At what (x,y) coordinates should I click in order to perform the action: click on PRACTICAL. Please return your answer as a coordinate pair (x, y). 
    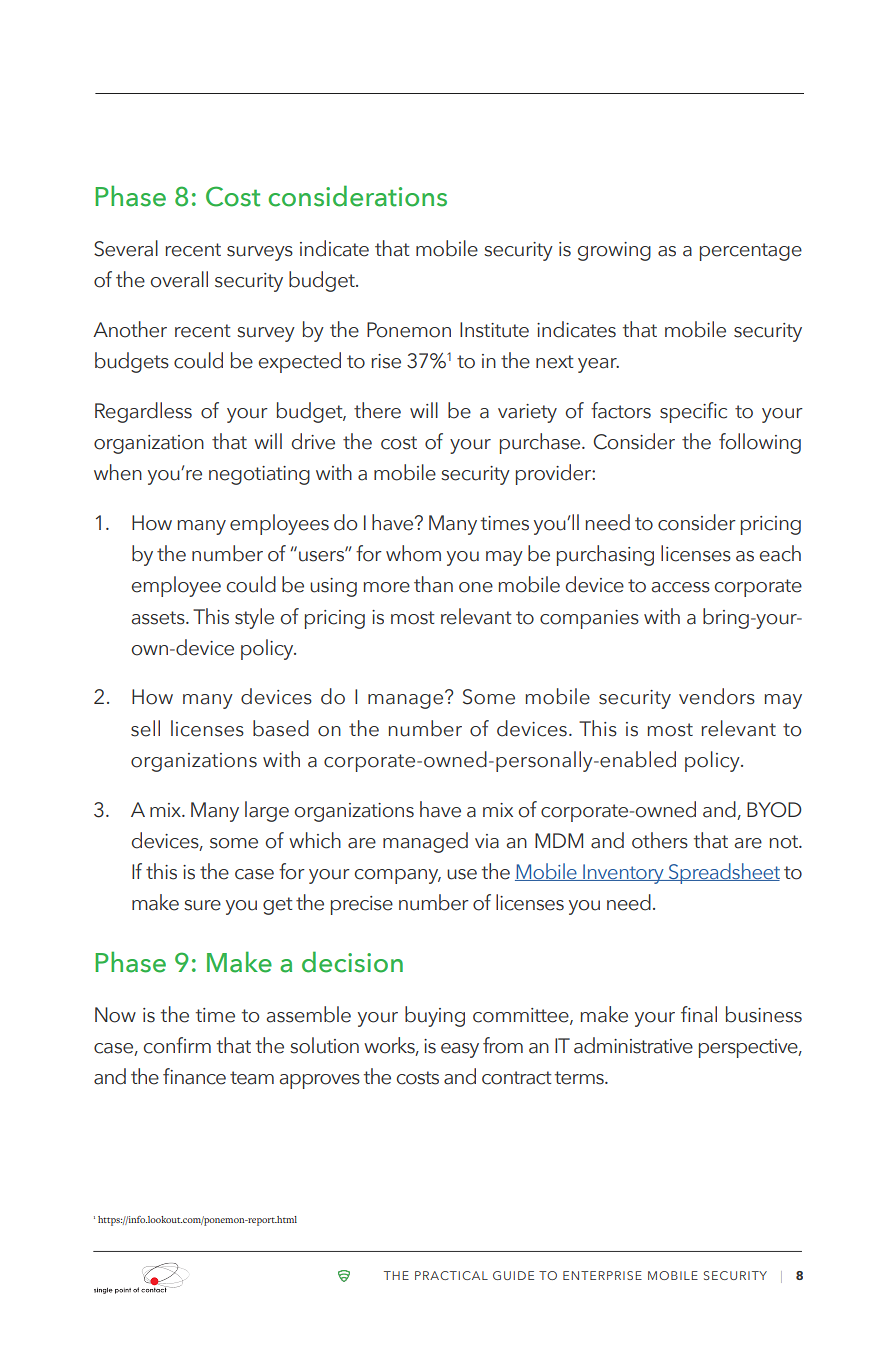
    Looking at the image, I should click on (451, 1275).
